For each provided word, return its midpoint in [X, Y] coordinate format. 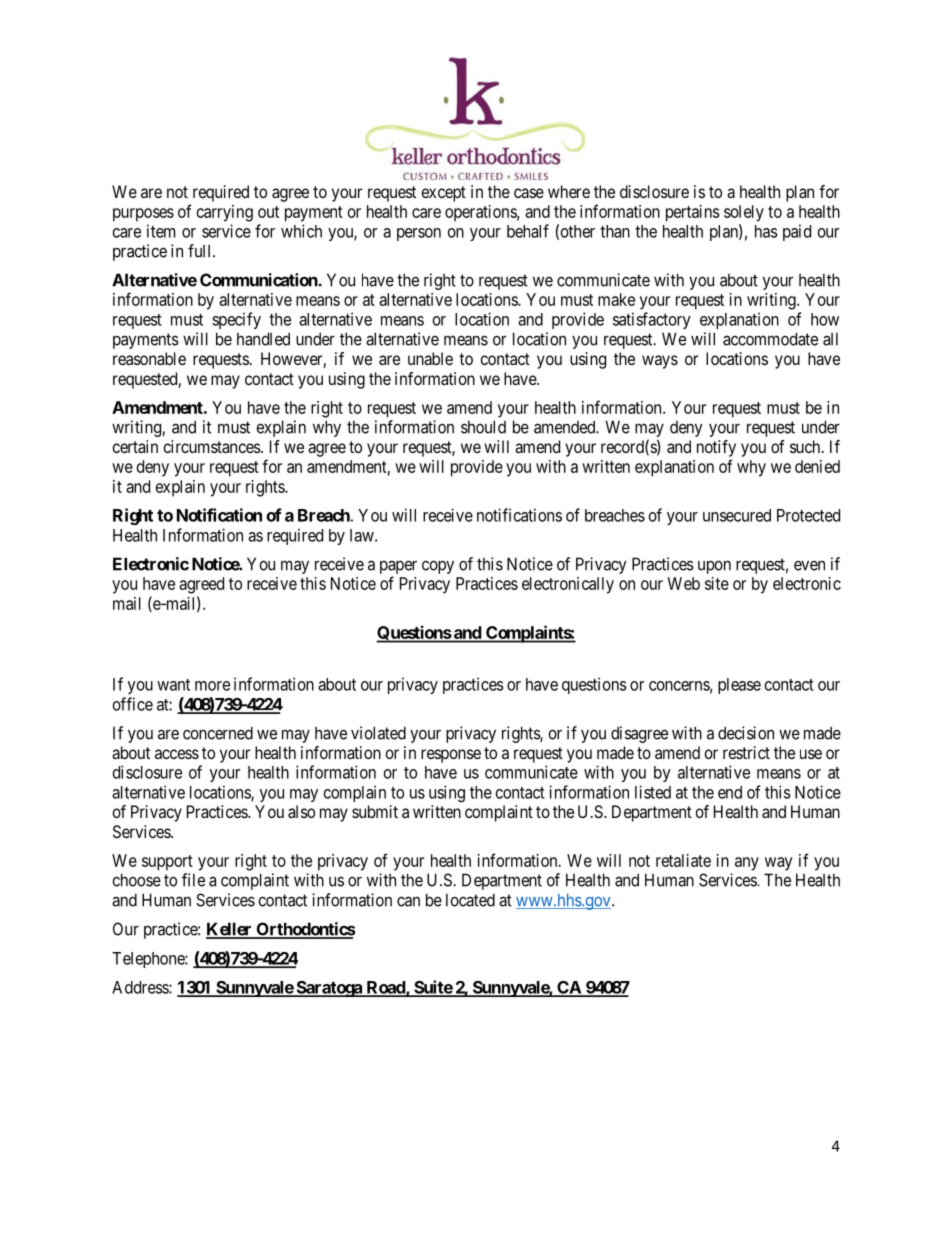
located [470, 900]
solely [744, 213]
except [444, 194]
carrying [225, 213]
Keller [230, 930]
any [747, 864]
